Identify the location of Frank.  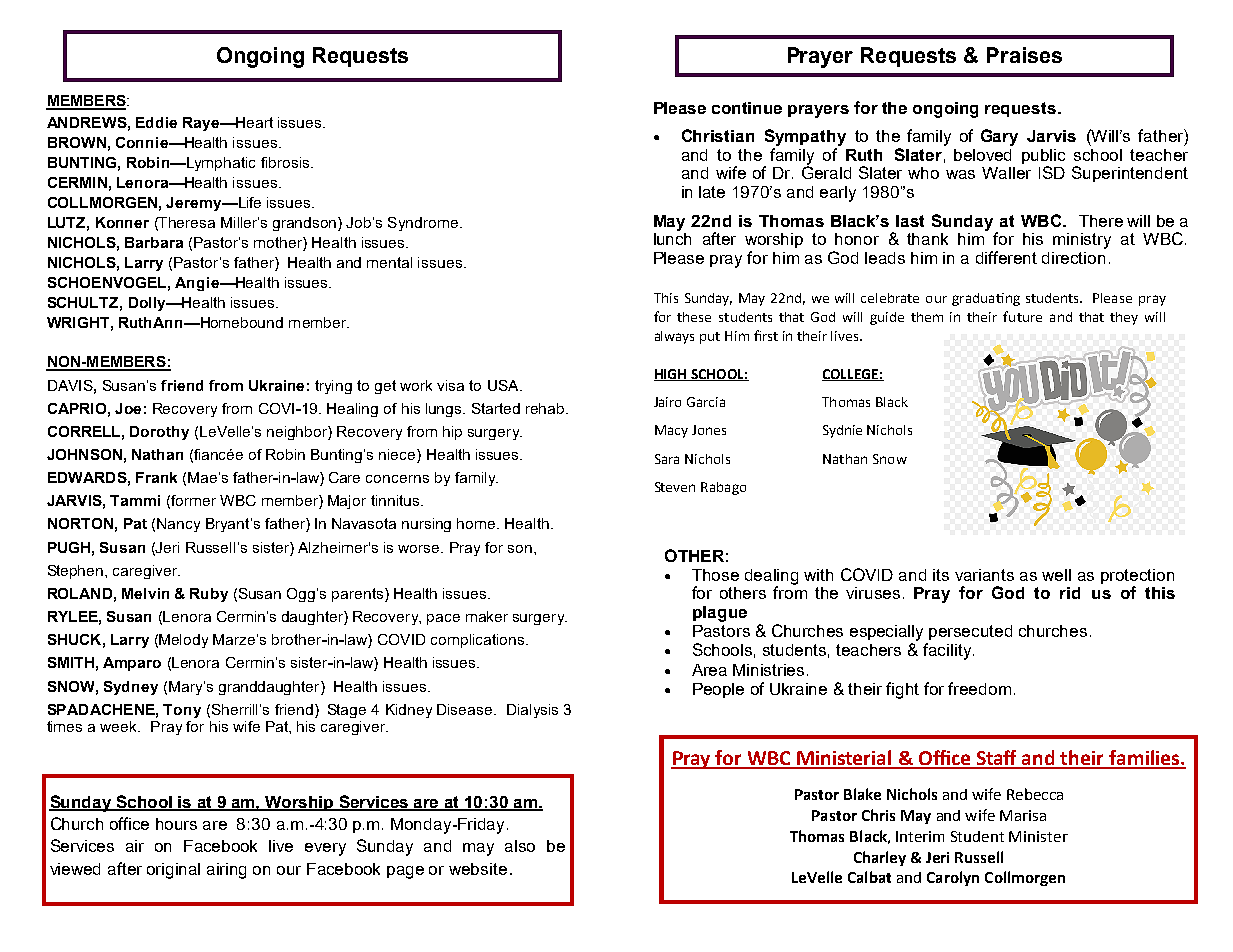
(156, 477).
